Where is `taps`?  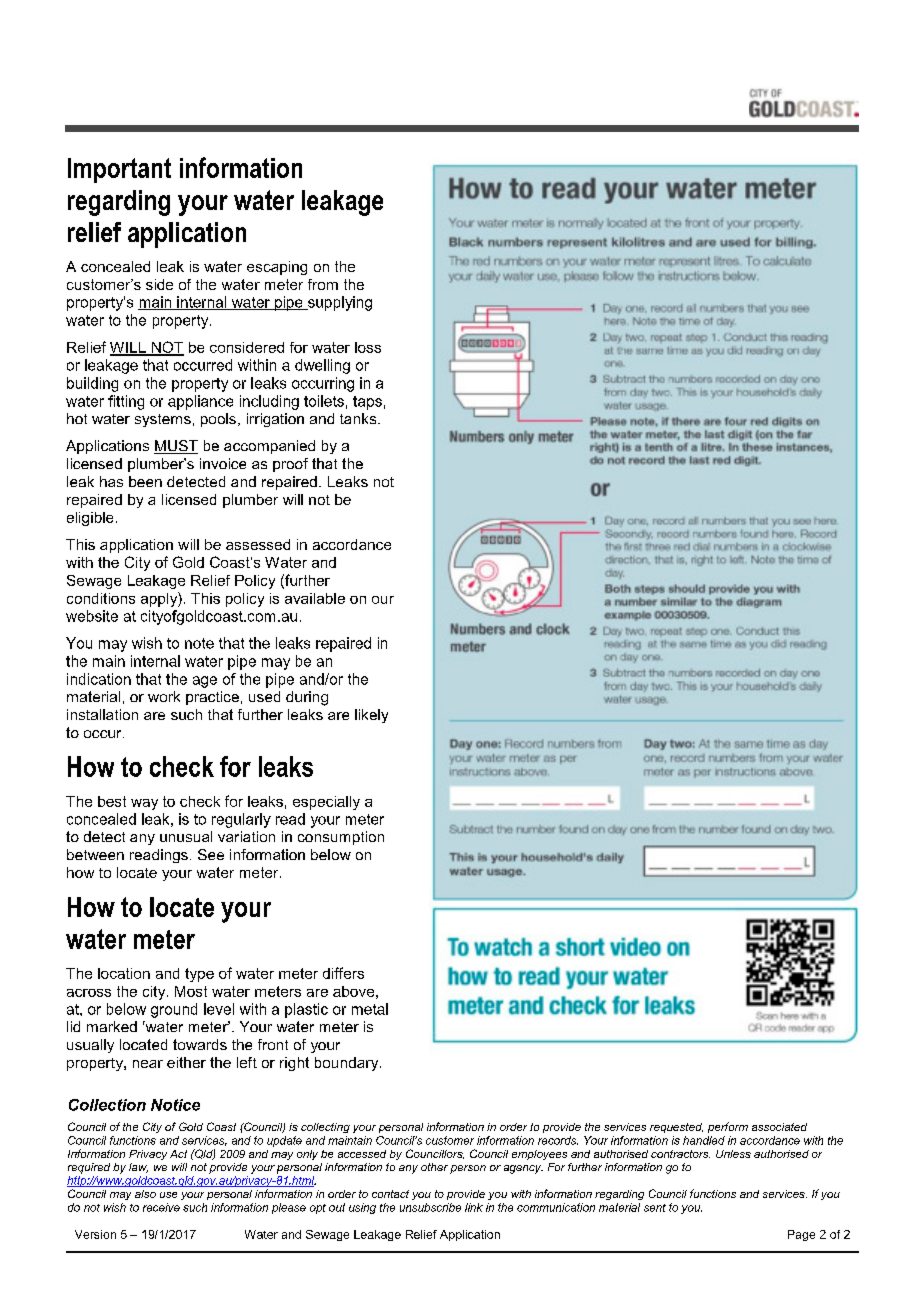
taps is located at coordinates (367, 403).
